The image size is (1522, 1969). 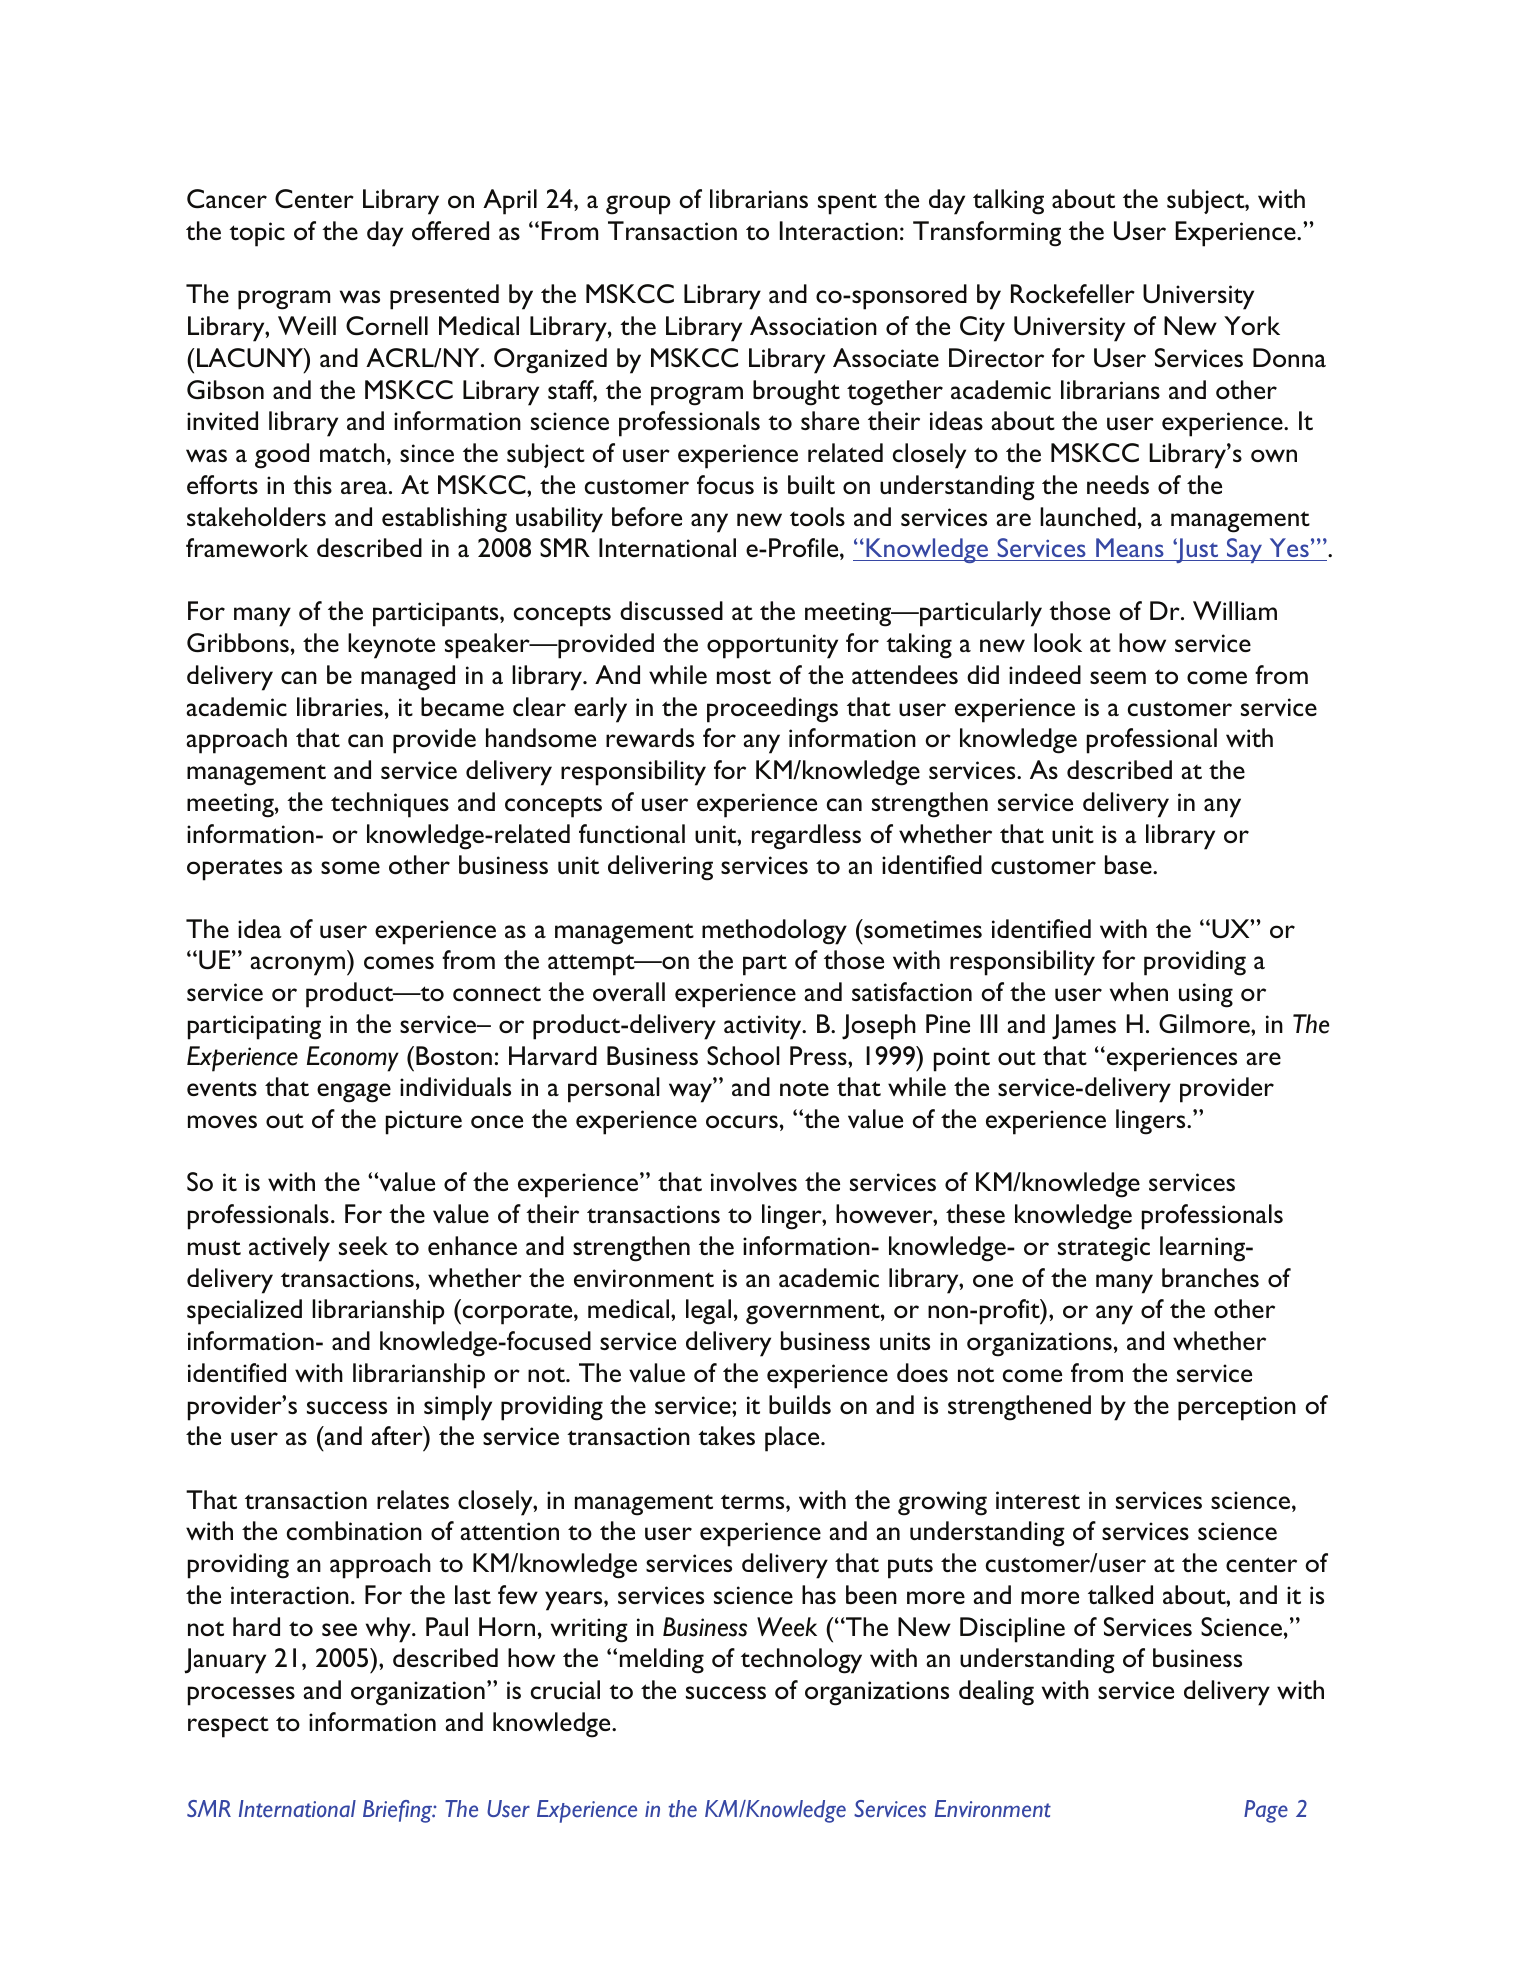 What do you see at coordinates (801, 1661) in the page?
I see `technology` at bounding box center [801, 1661].
